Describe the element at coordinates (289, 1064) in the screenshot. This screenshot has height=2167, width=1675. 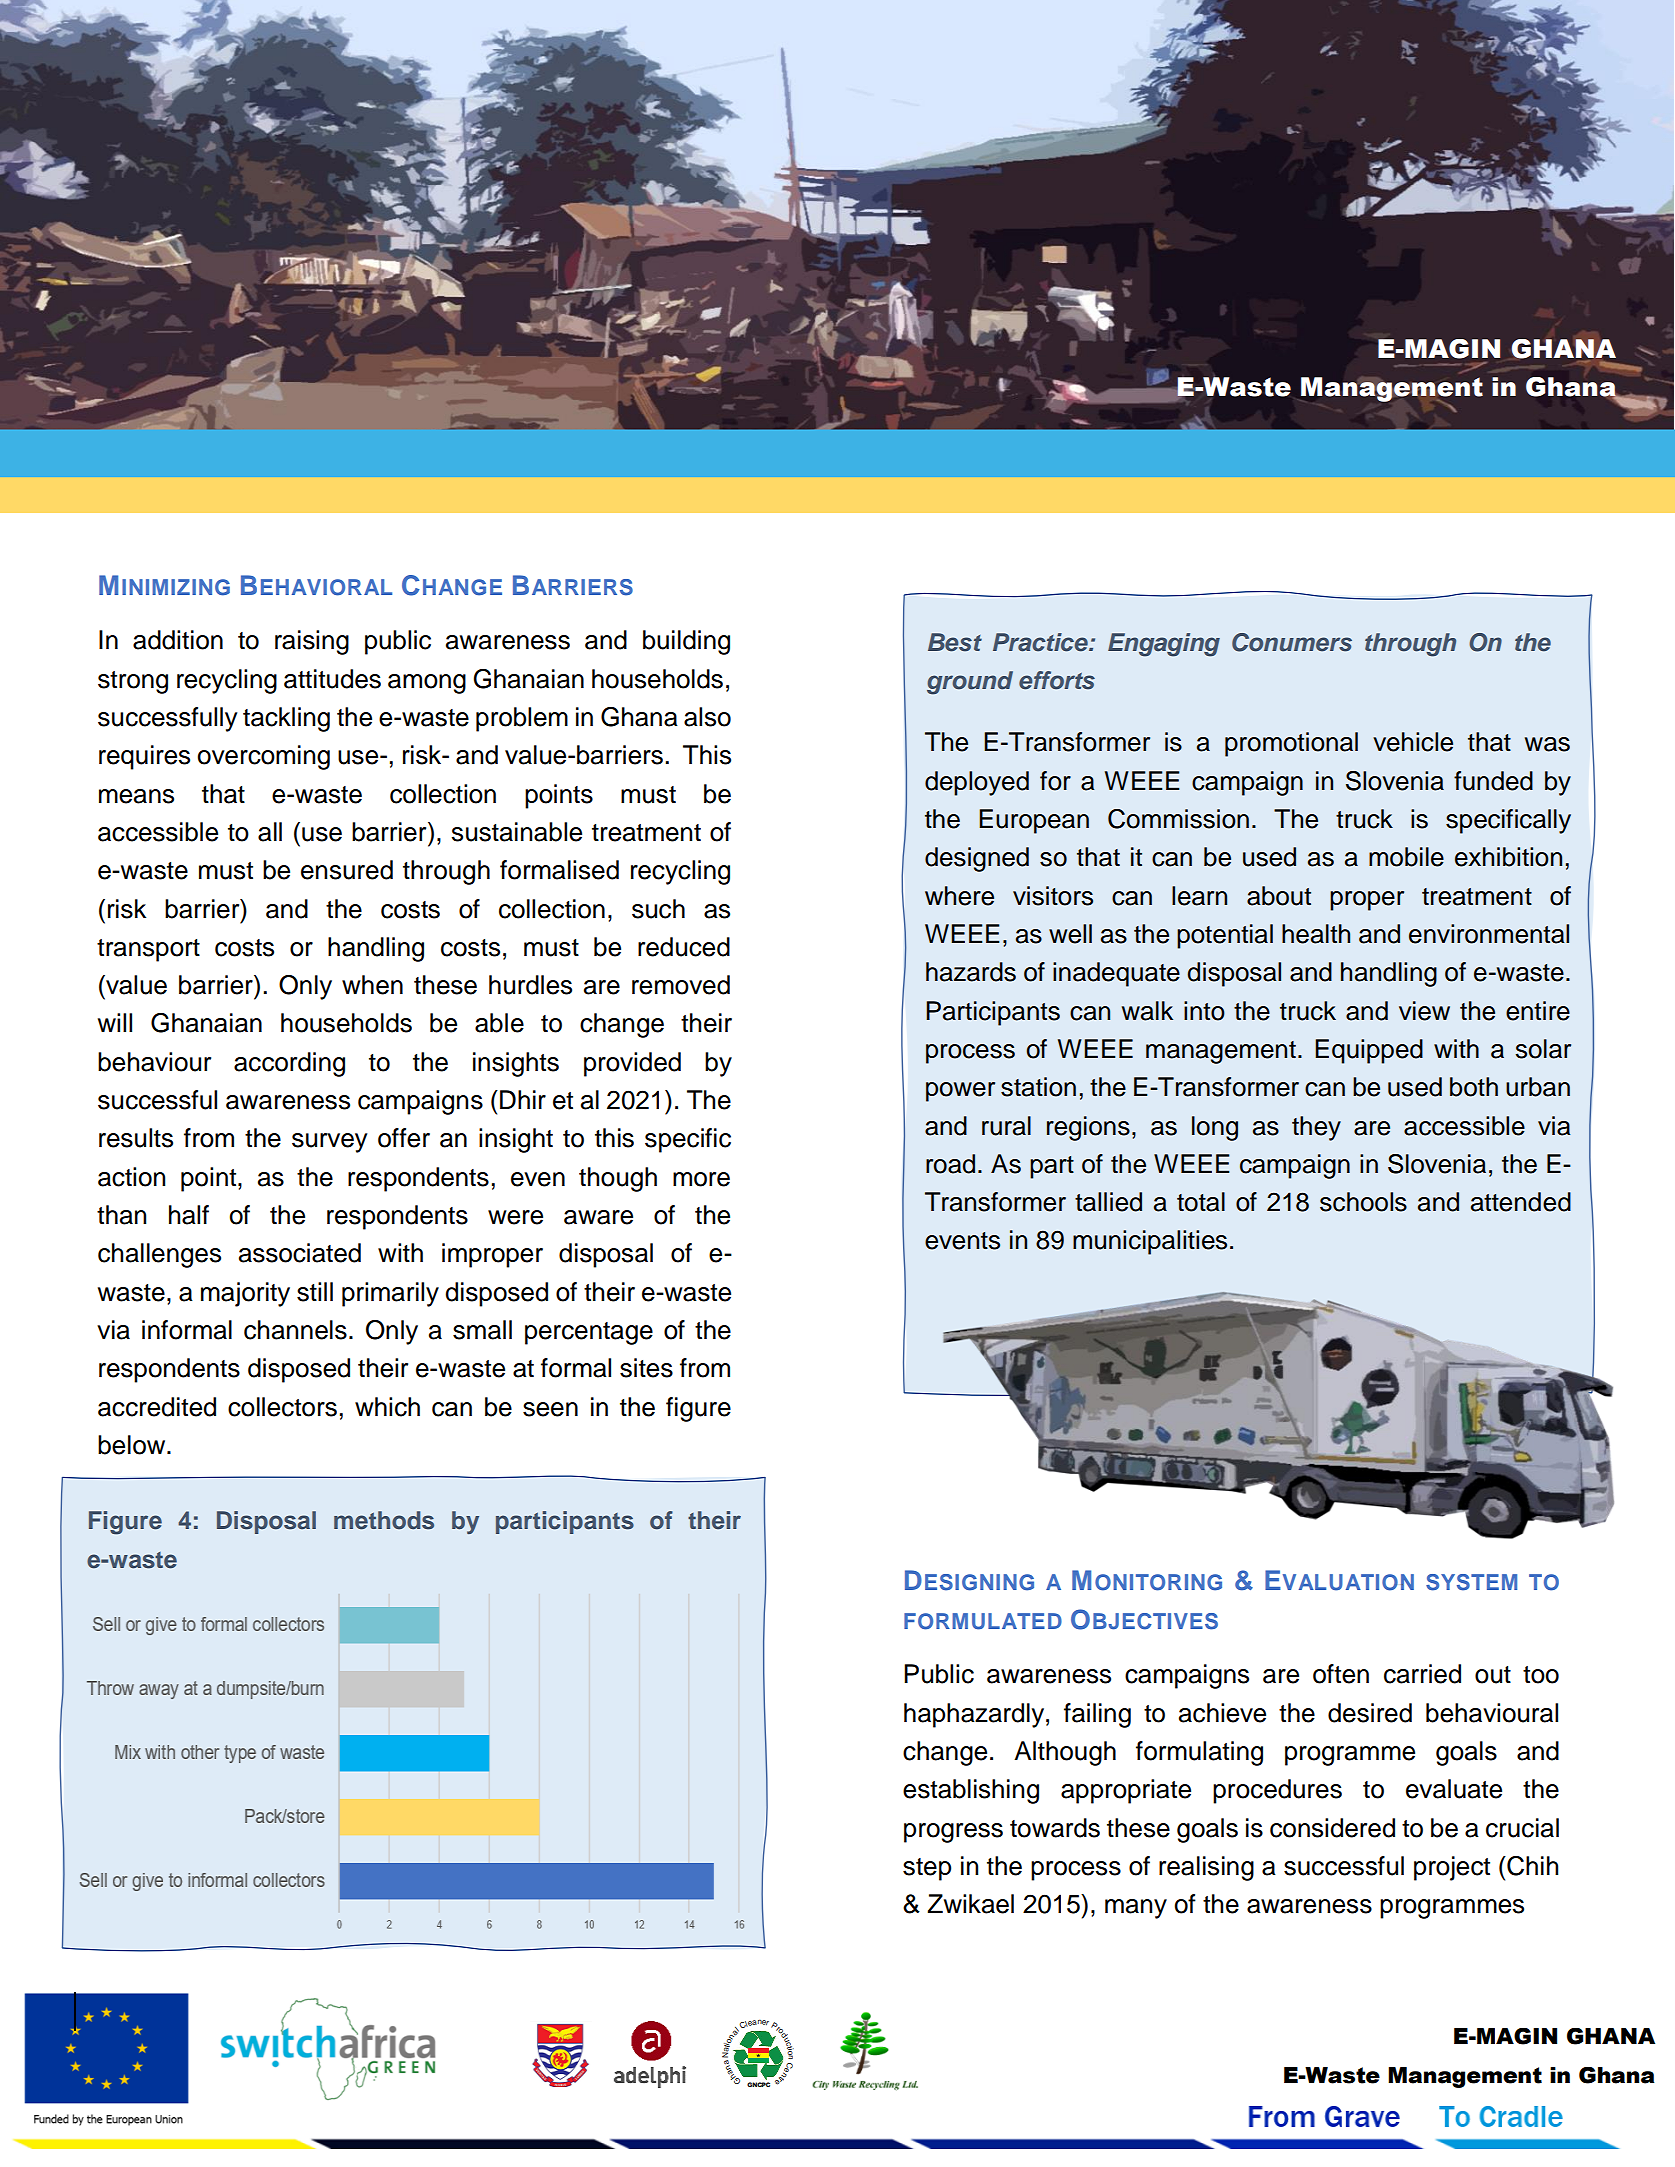
I see `according` at that location.
